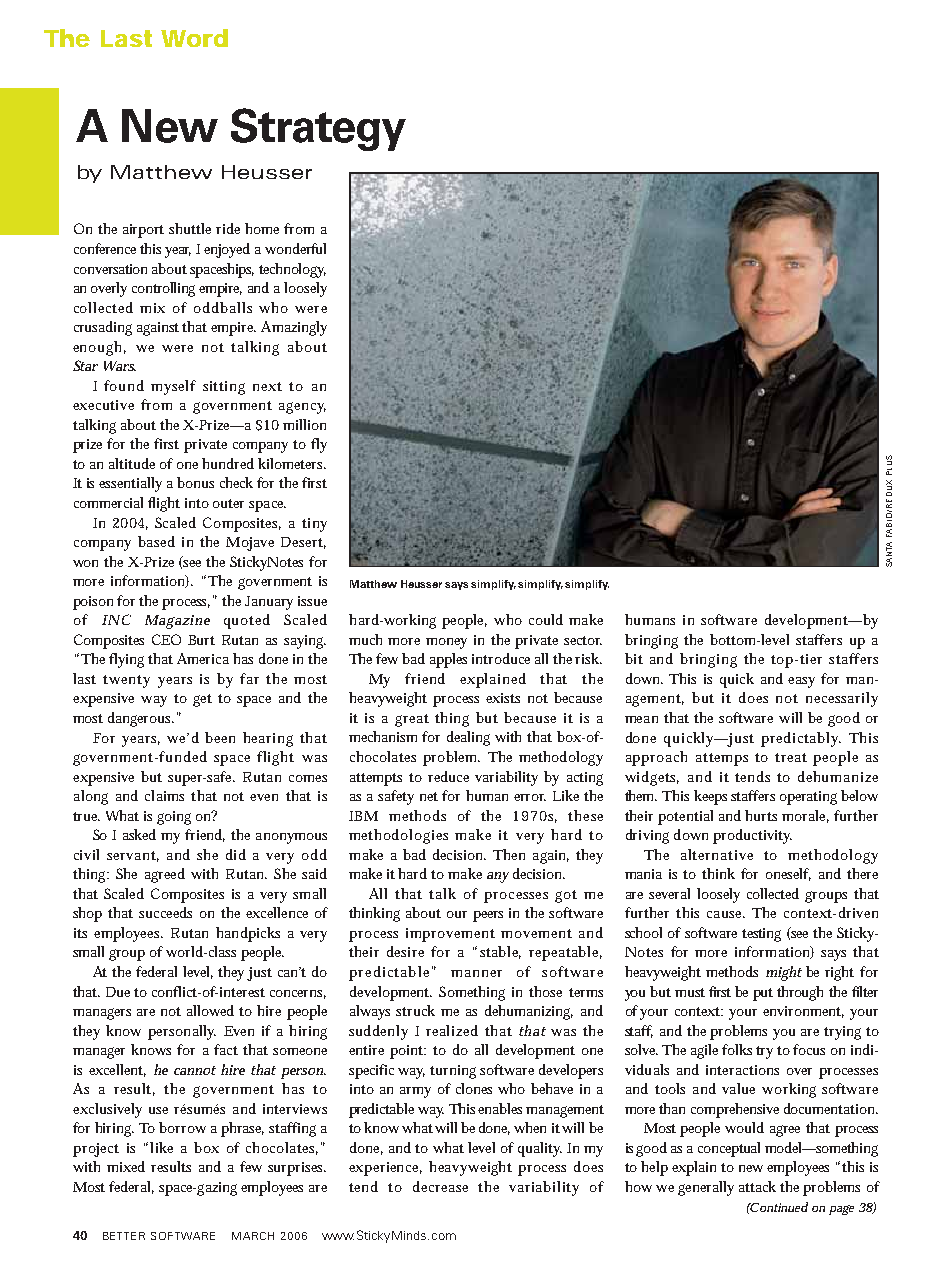  Describe the element at coordinates (295, 248) in the screenshot. I see `wonderful` at that location.
